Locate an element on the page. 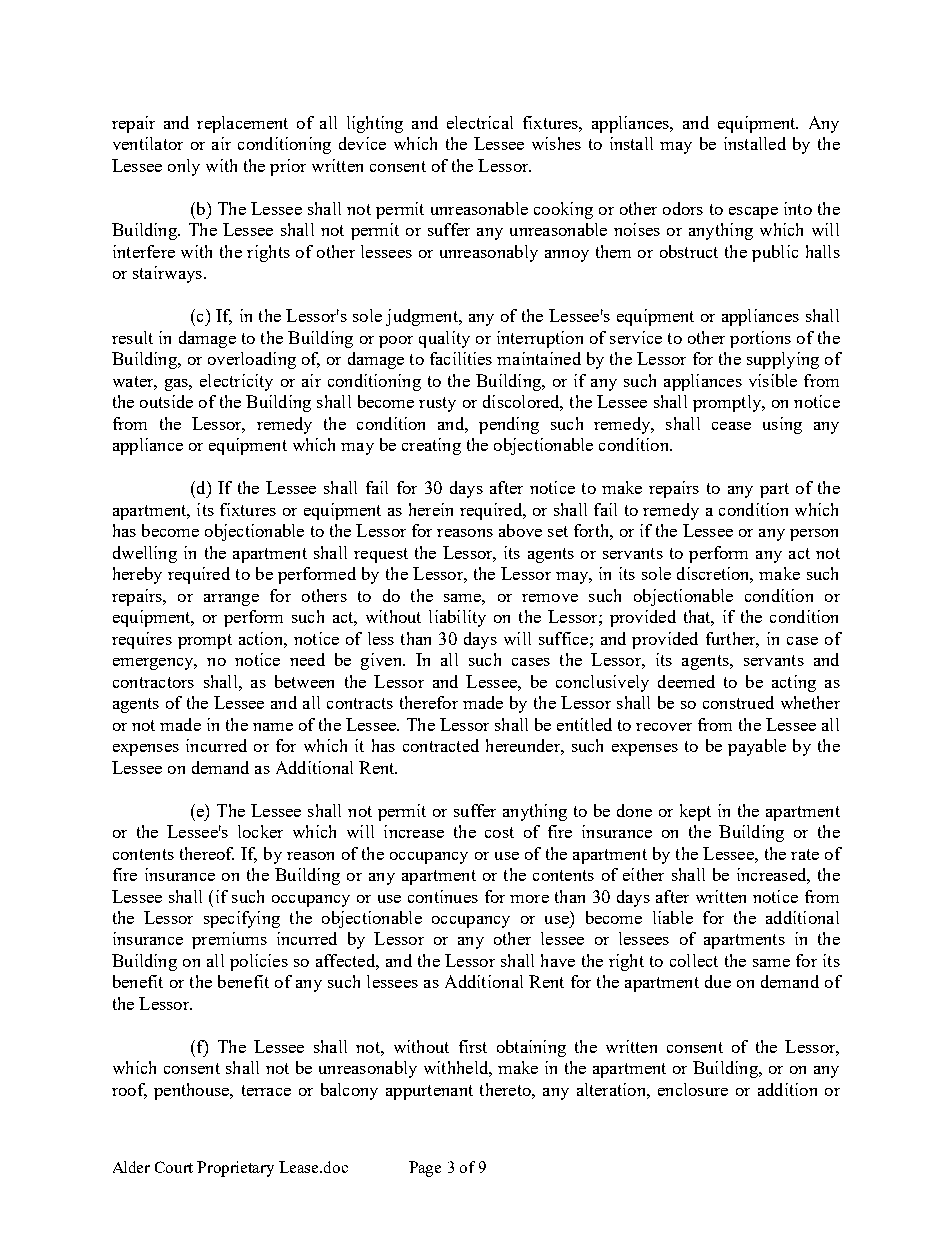 The width and height of the page is (952, 1233). escape is located at coordinates (753, 213).
